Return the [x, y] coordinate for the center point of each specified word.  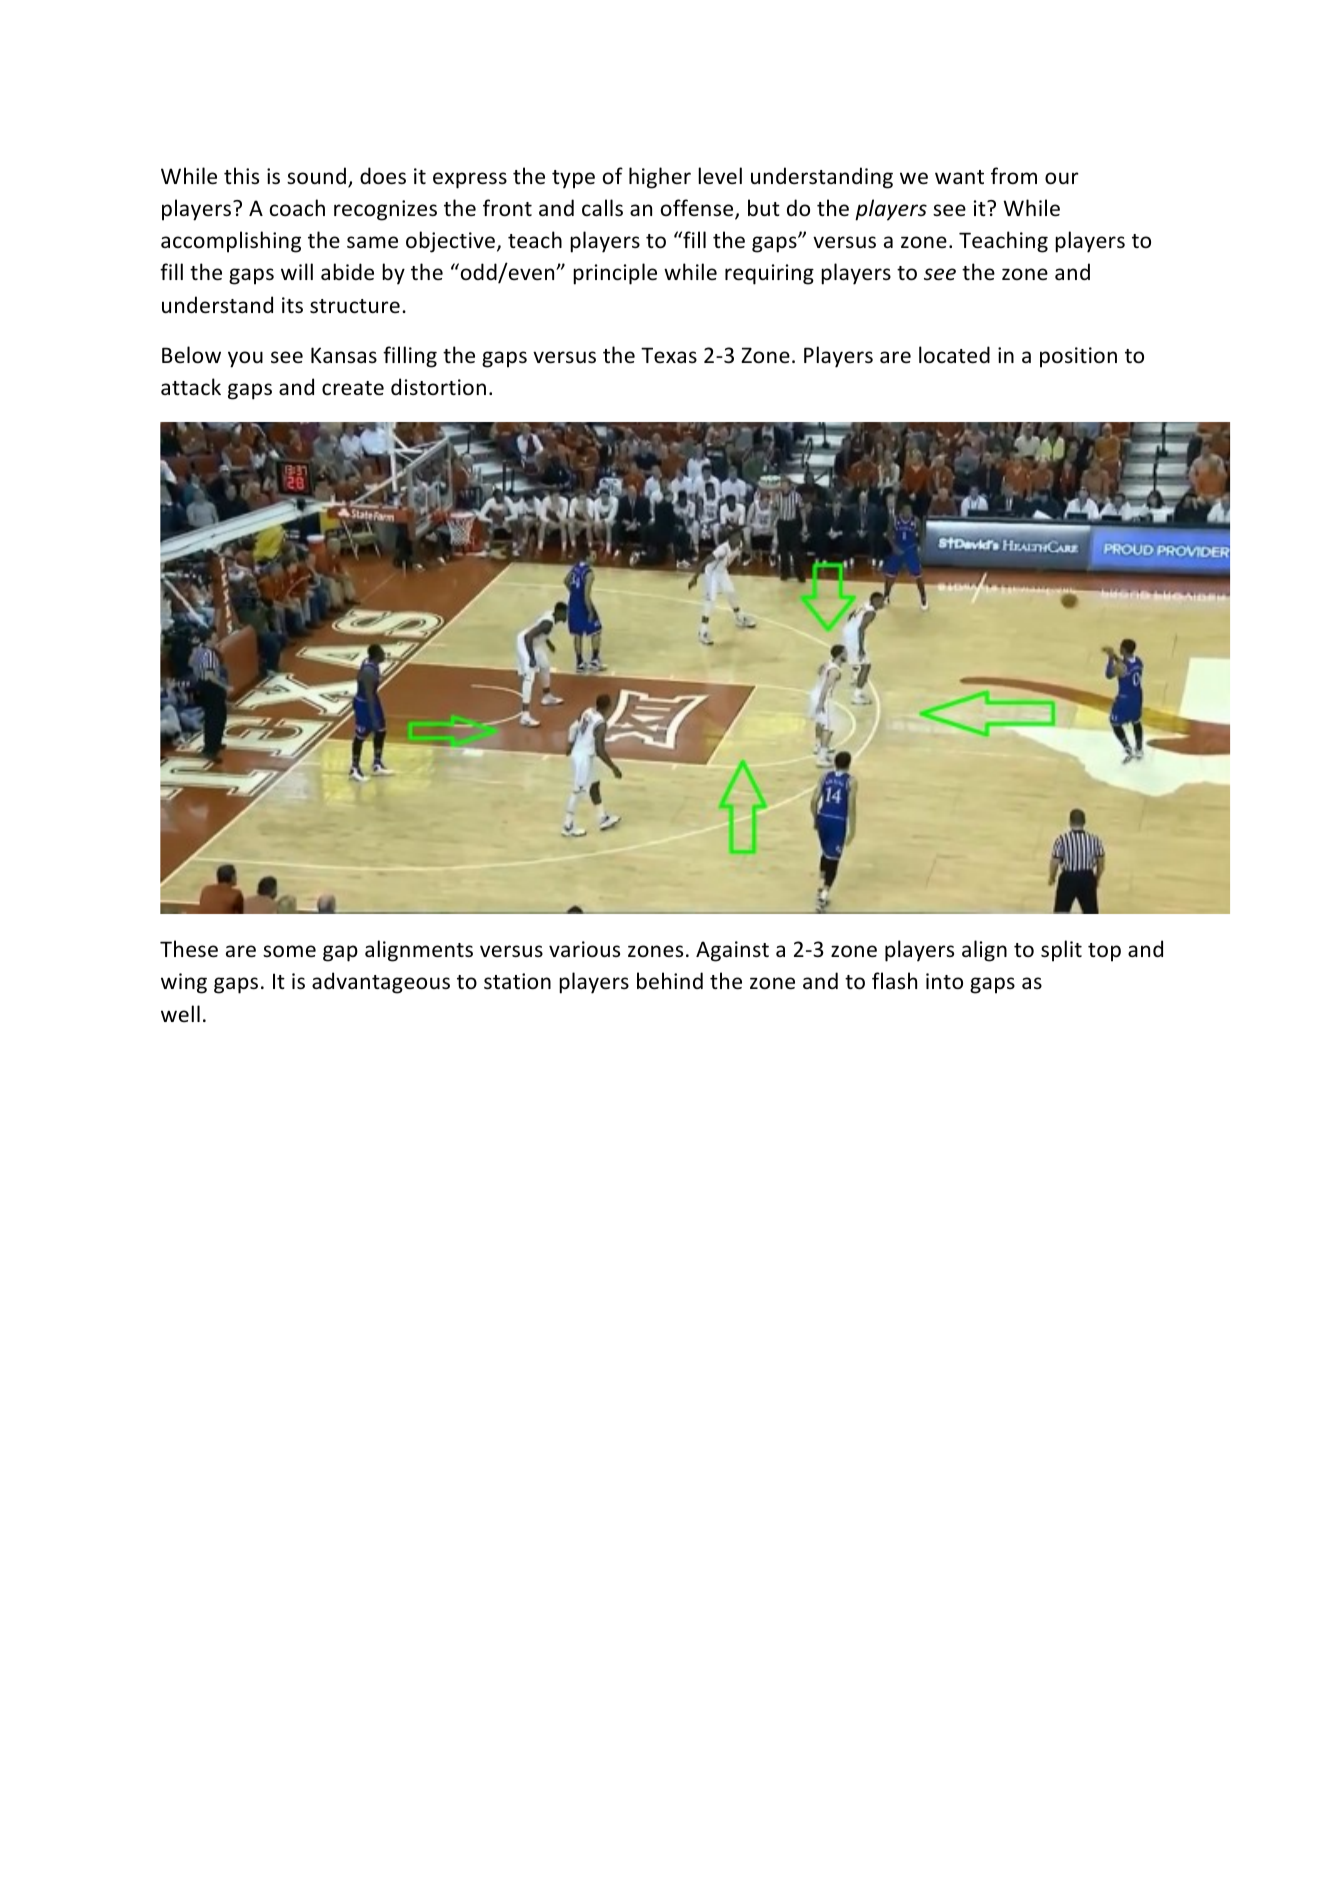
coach [297, 208]
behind [670, 981]
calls [602, 208]
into [944, 981]
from [1014, 176]
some [289, 951]
